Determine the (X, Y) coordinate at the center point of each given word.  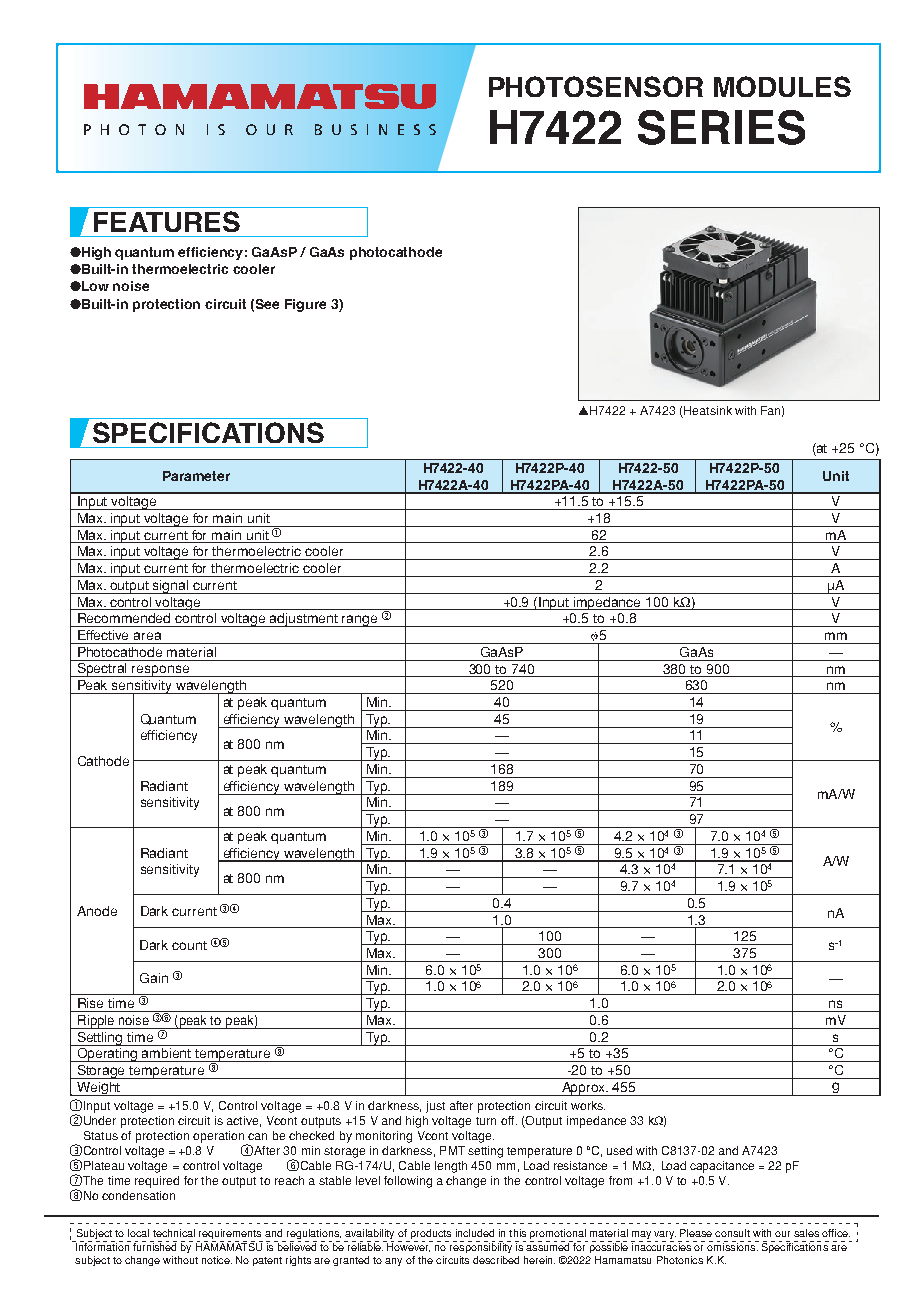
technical (174, 1233)
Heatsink (707, 412)
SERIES (721, 127)
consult (732, 1233)
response (161, 671)
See (267, 304)
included (475, 1233)
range (360, 621)
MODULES (782, 86)
